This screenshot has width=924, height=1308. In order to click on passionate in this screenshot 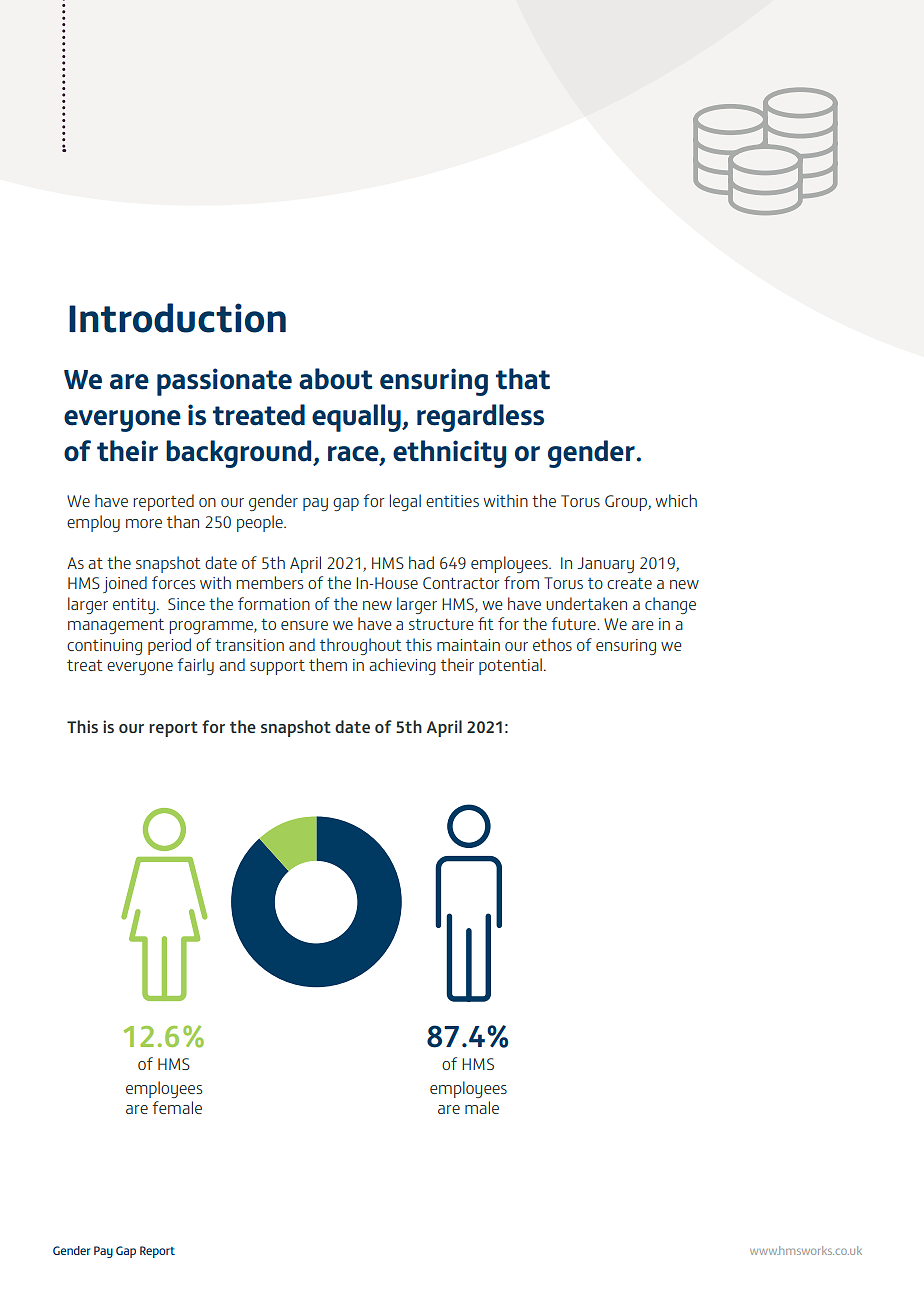, I will do `click(224, 382)`.
